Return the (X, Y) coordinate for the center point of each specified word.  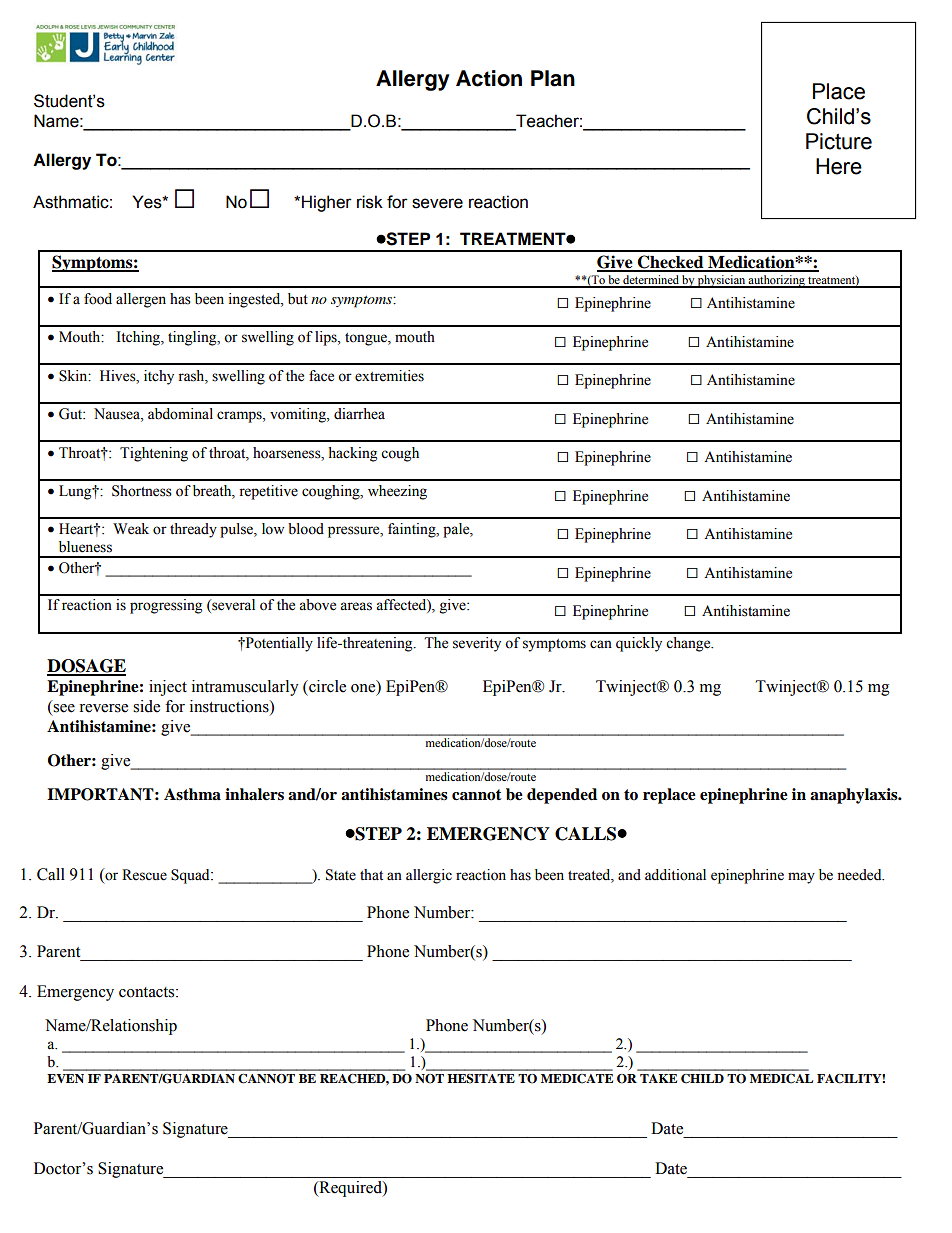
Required (350, 1189)
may (801, 878)
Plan (553, 78)
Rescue (144, 875)
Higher (327, 203)
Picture (839, 141)
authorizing (777, 281)
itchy (159, 377)
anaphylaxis (855, 796)
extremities (389, 376)
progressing (166, 606)
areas (356, 606)
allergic (429, 876)
